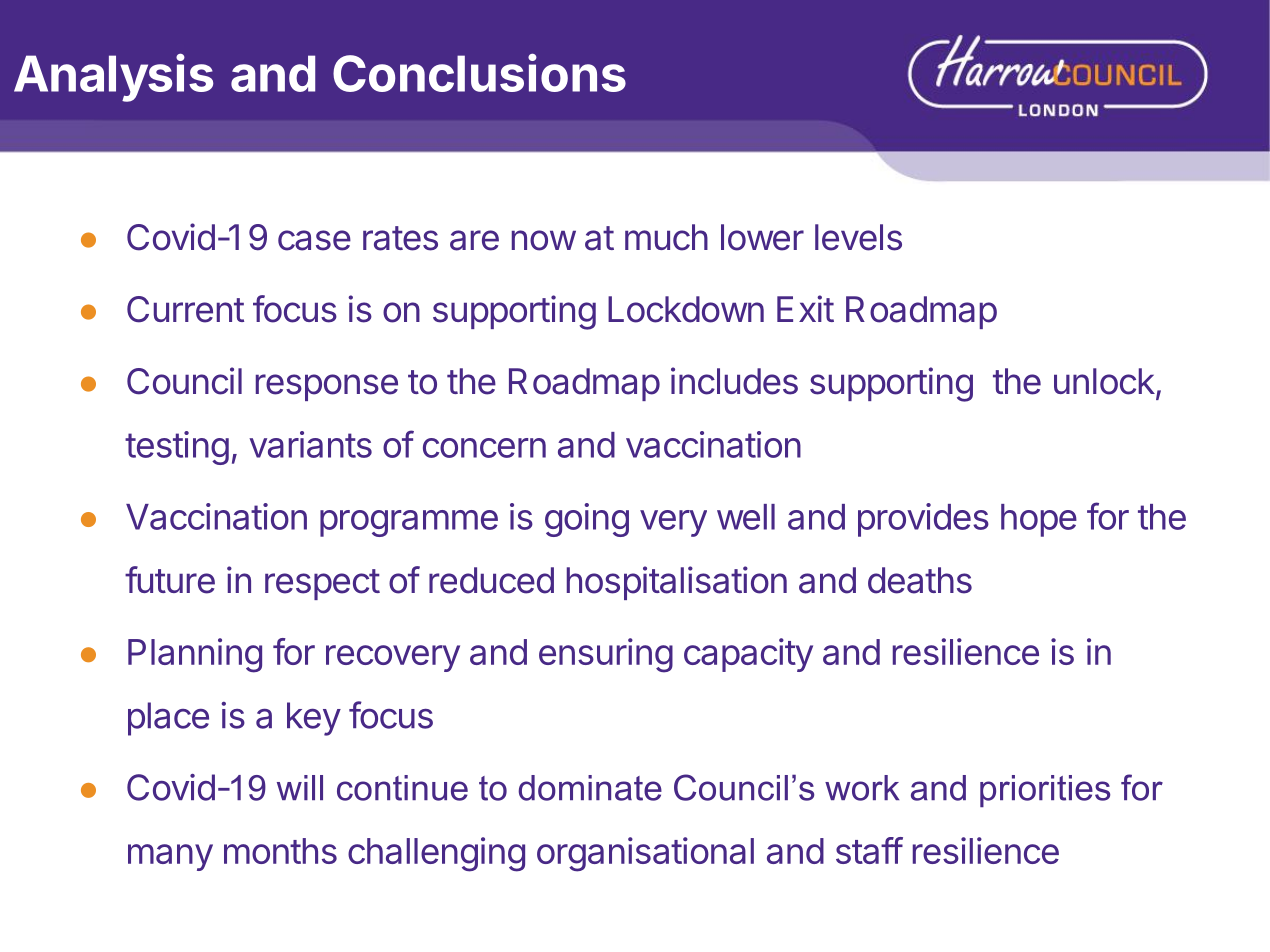 The width and height of the screenshot is (1270, 952). What do you see at coordinates (1039, 520) in the screenshot?
I see `hope` at bounding box center [1039, 520].
